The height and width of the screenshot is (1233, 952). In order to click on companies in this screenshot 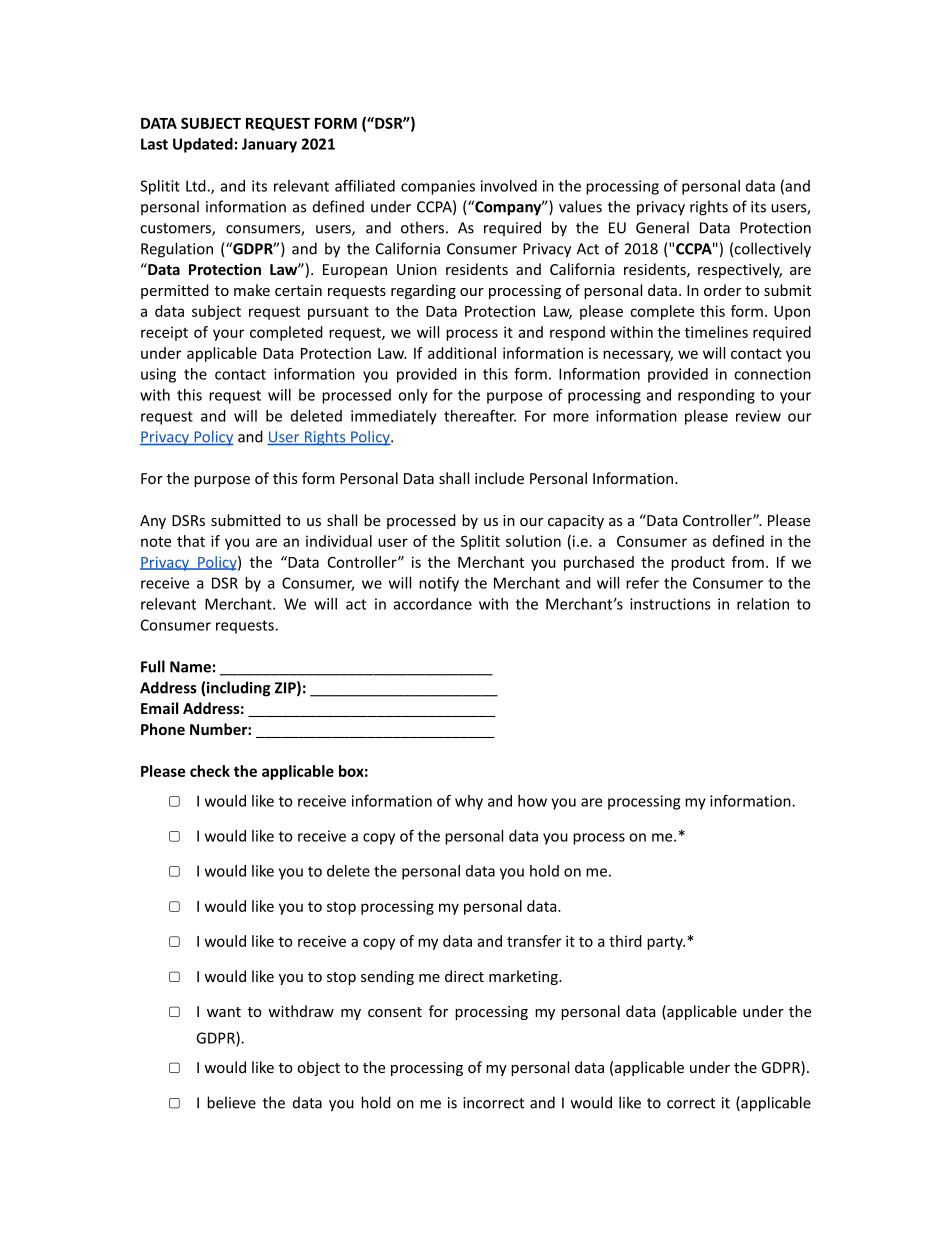, I will do `click(438, 187)`.
